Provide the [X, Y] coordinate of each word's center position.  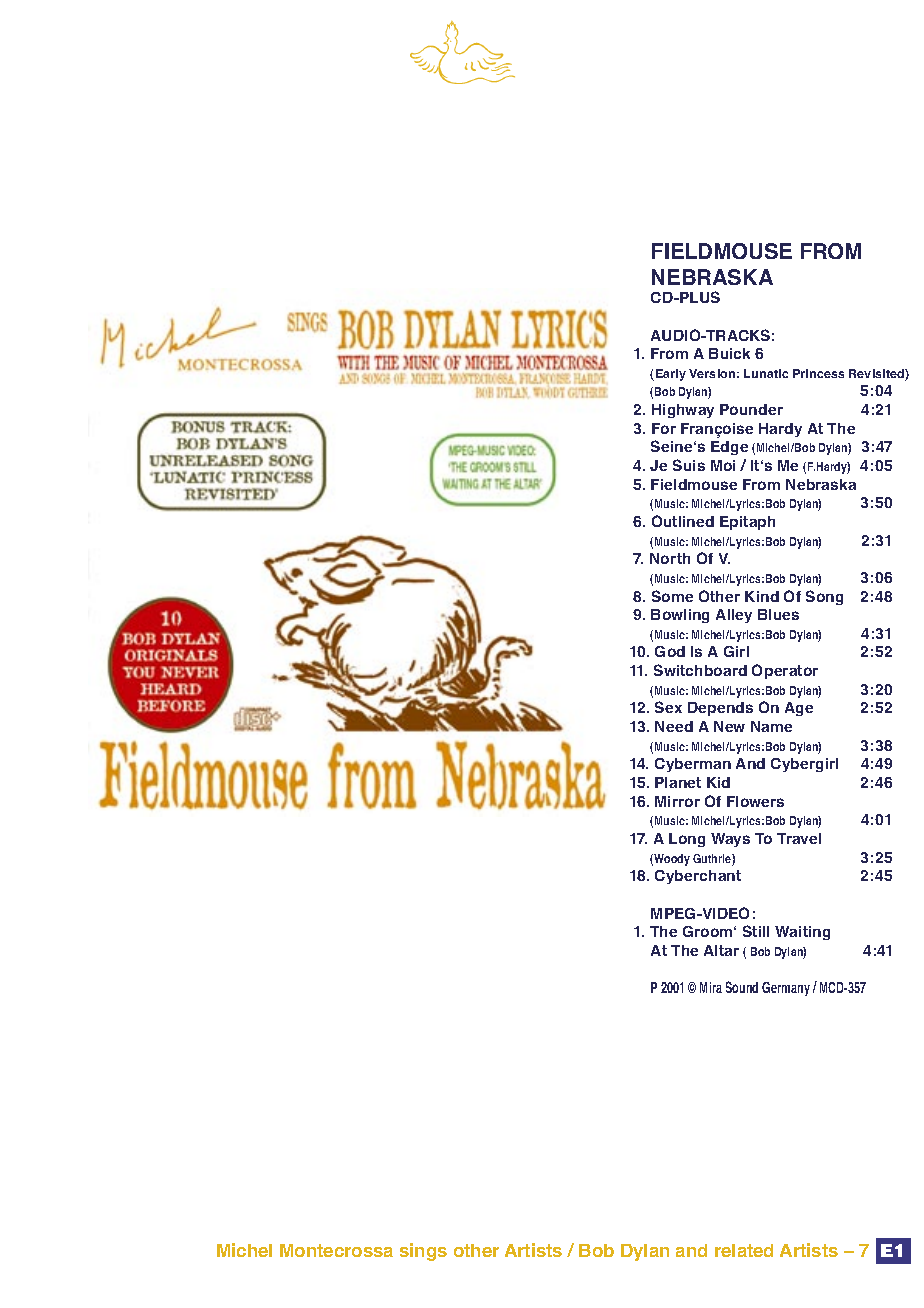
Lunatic [766, 373]
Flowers [755, 801]
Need [674, 726]
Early [671, 375]
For [664, 428]
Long [687, 840]
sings [423, 1252]
